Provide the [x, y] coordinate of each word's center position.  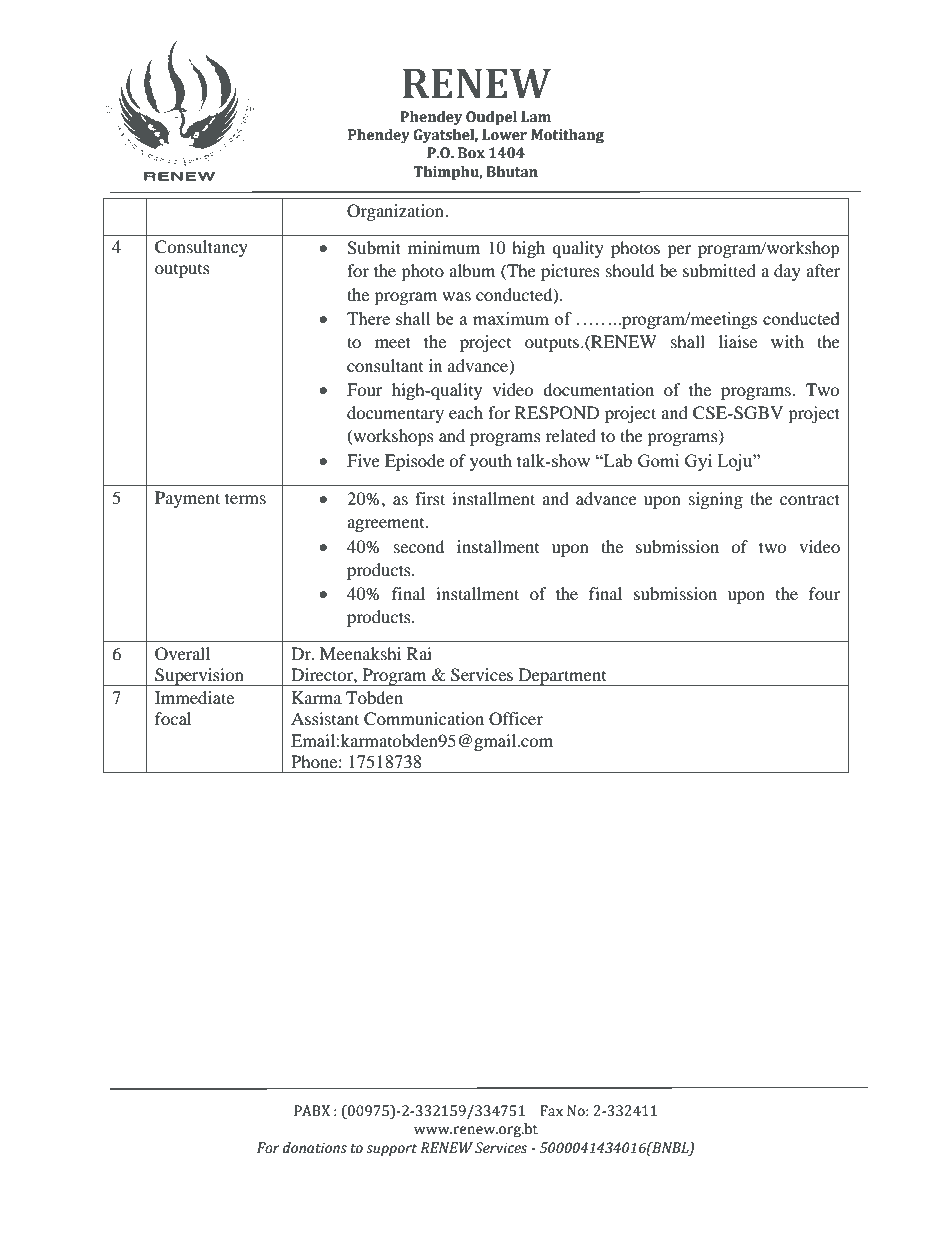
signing [716, 500]
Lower [504, 135]
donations [315, 1148]
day [787, 272]
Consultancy [201, 248]
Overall [182, 654]
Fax [551, 1111]
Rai [419, 653]
